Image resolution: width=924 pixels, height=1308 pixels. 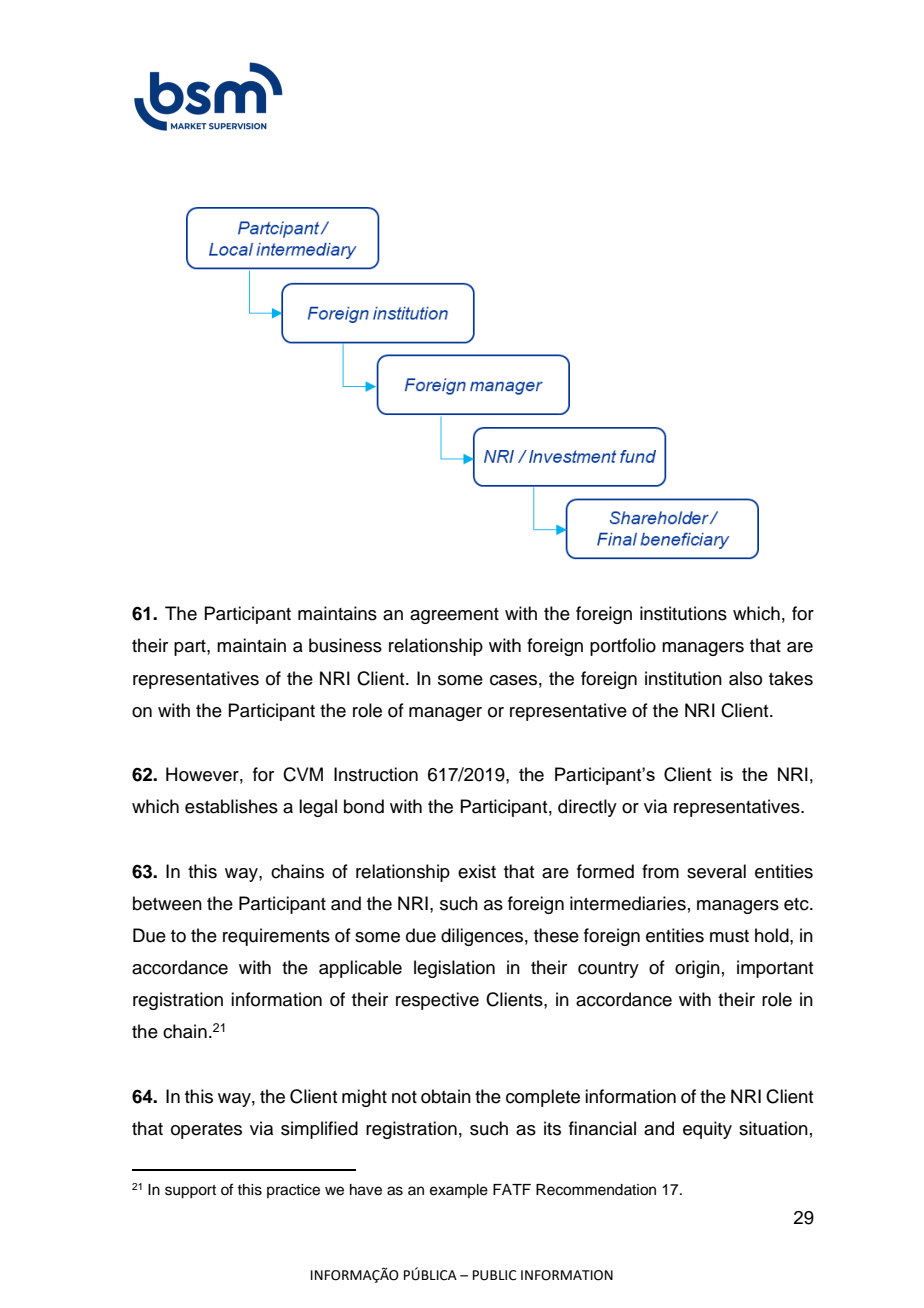 I want to click on support, so click(x=190, y=1192).
